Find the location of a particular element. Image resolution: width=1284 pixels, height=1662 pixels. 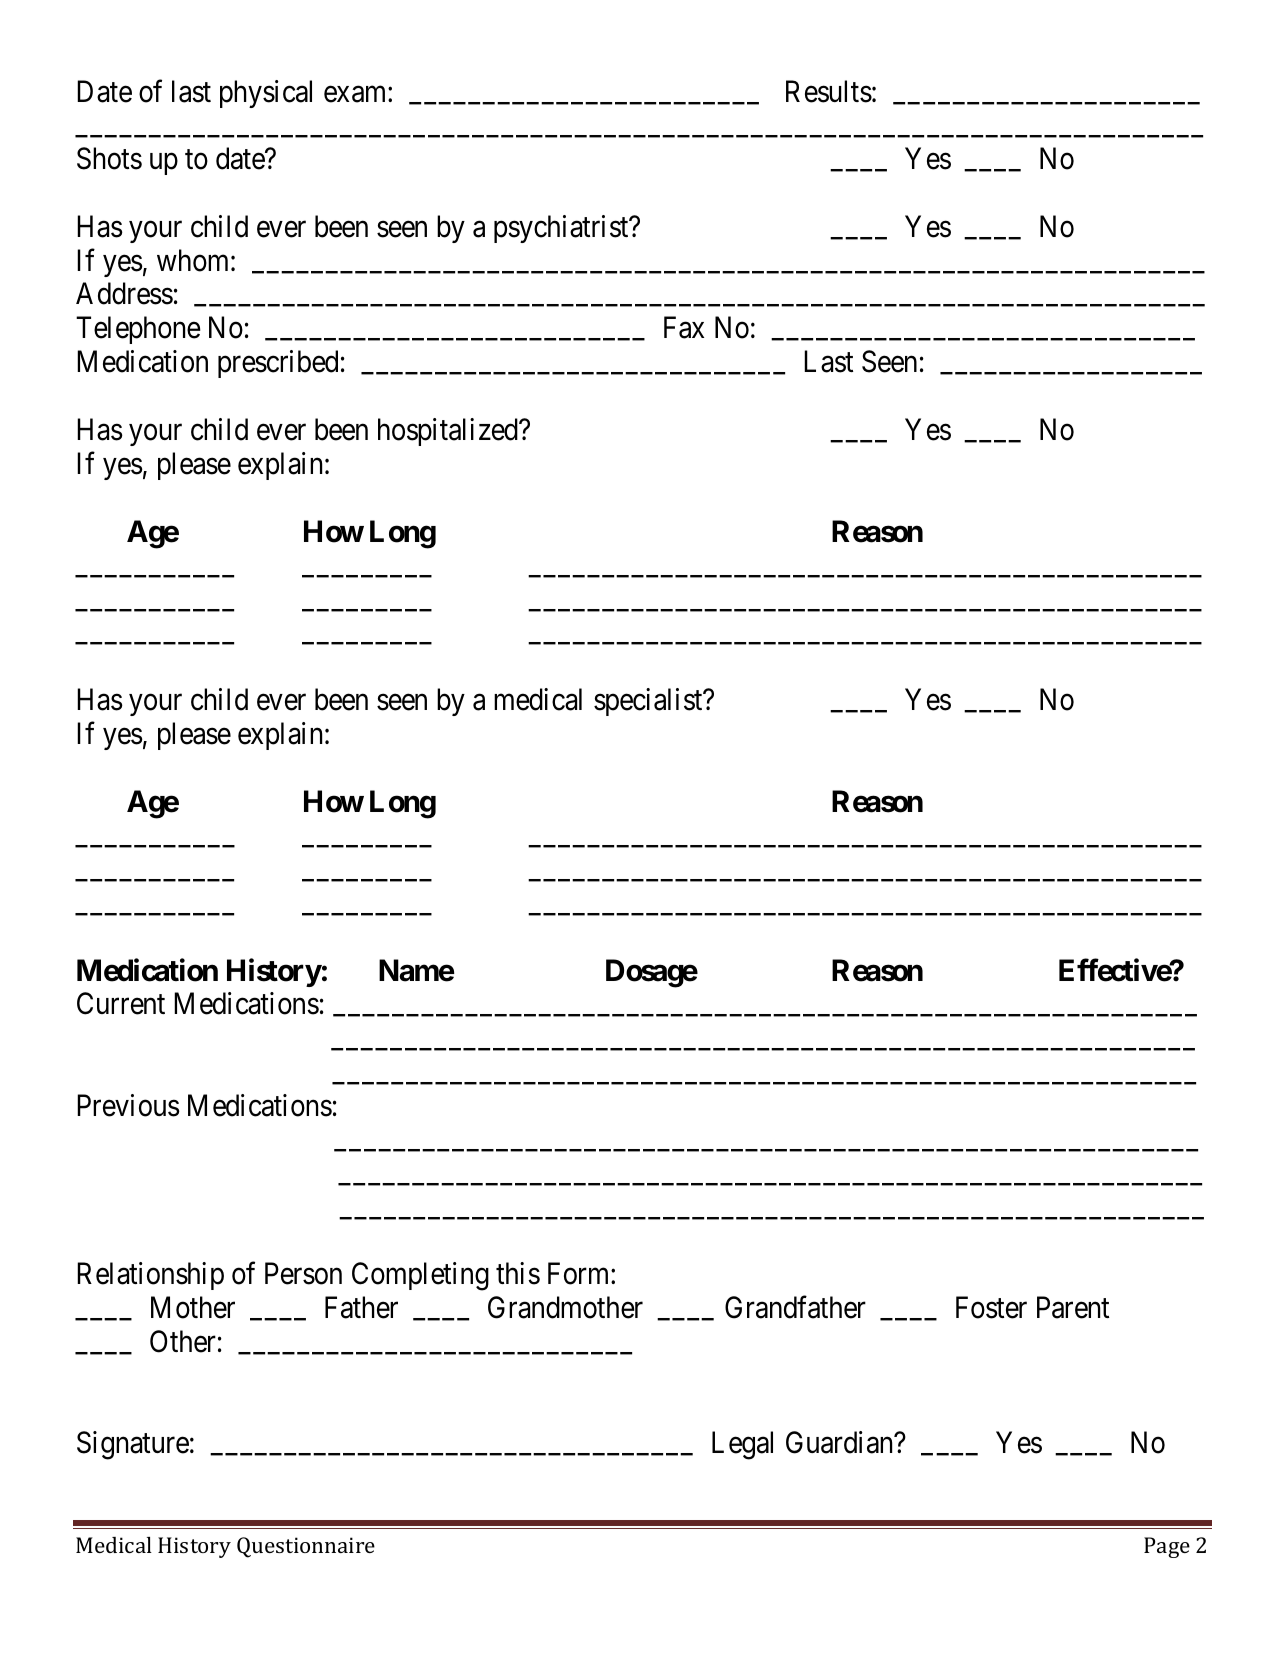

specialist is located at coordinates (649, 702).
